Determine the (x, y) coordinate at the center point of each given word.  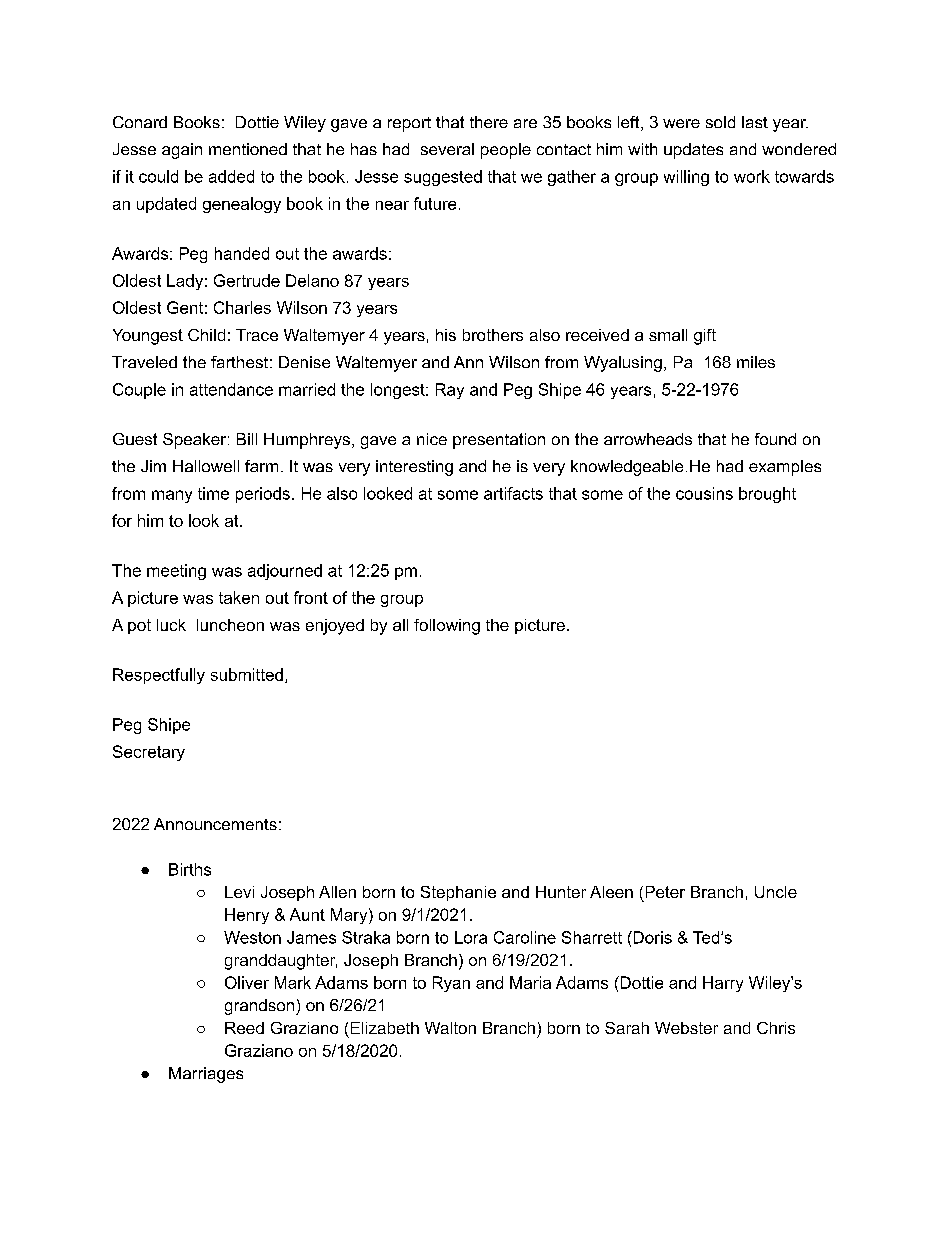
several (447, 149)
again (182, 151)
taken (239, 597)
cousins (704, 493)
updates (693, 151)
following (447, 627)
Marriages (206, 1075)
